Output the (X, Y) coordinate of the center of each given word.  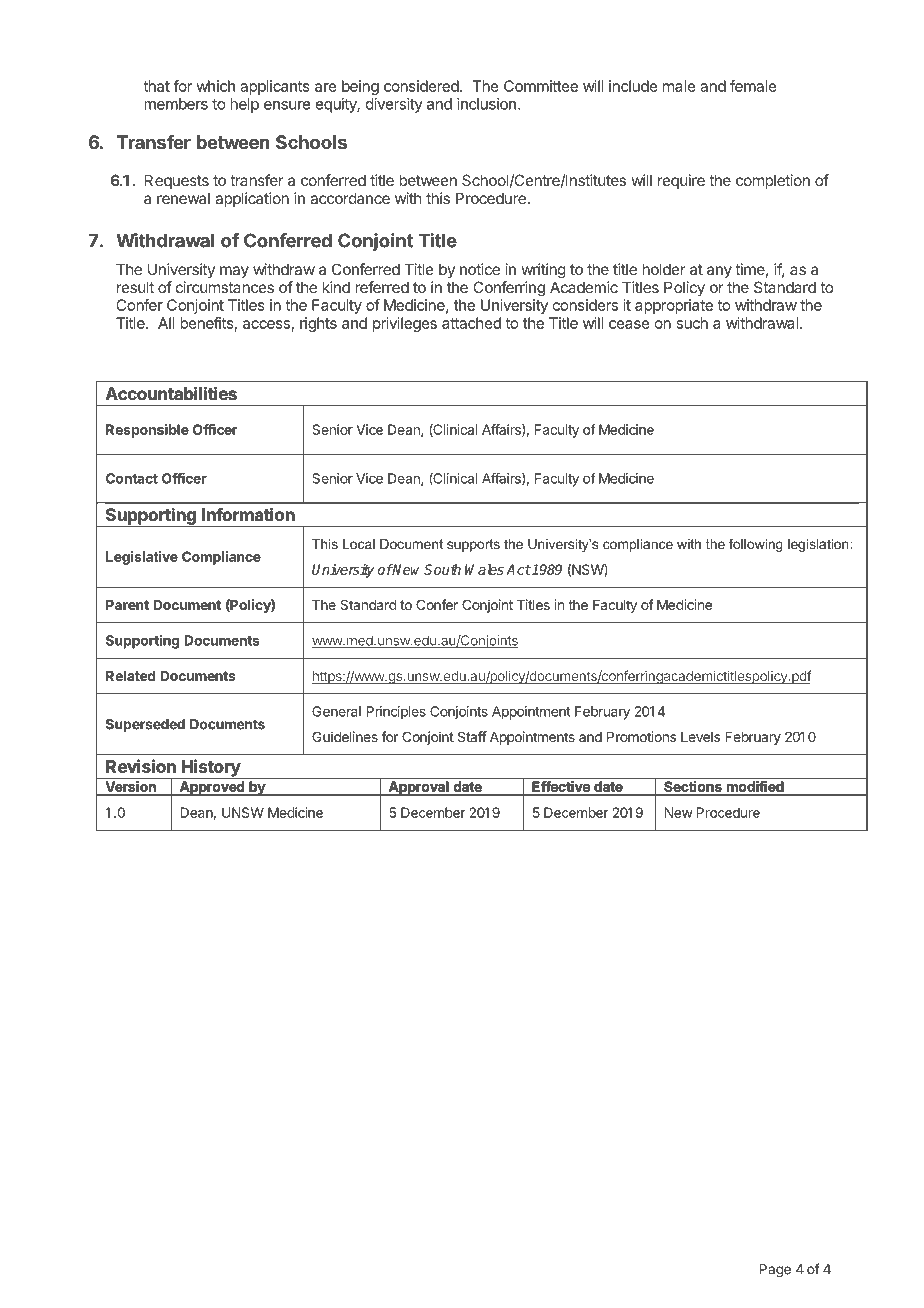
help (244, 105)
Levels (700, 737)
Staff (472, 736)
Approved (212, 788)
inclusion (486, 104)
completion (773, 181)
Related (130, 676)
